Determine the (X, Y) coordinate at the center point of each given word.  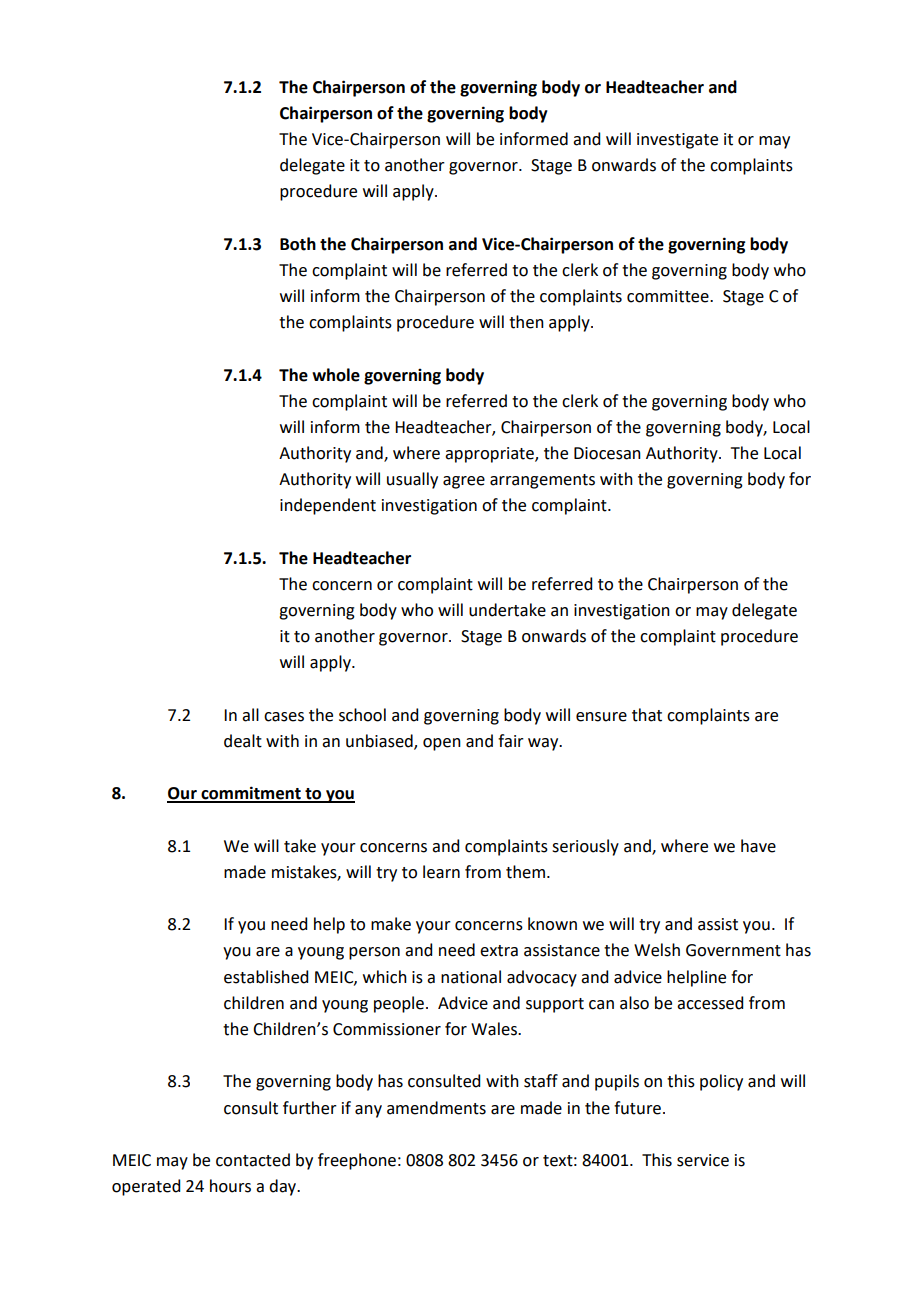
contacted (253, 1160)
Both (298, 244)
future (637, 1108)
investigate (677, 141)
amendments (436, 1108)
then (526, 322)
